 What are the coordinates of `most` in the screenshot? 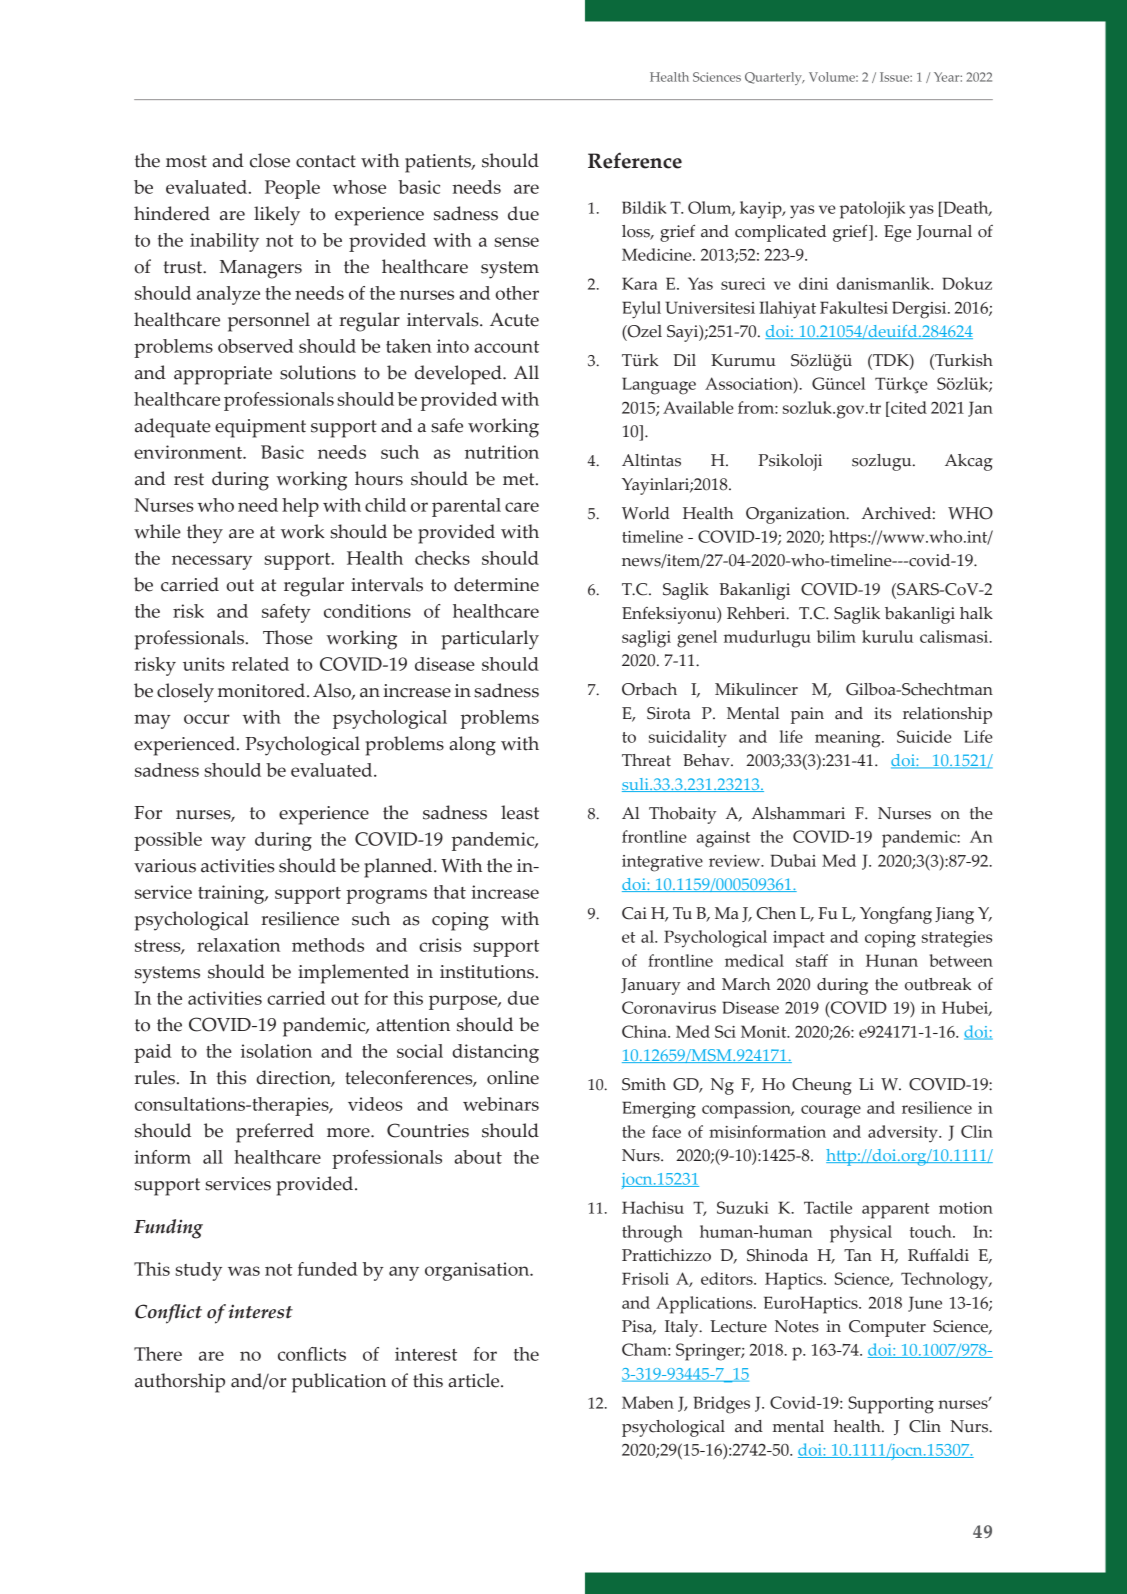 It's located at (186, 161).
